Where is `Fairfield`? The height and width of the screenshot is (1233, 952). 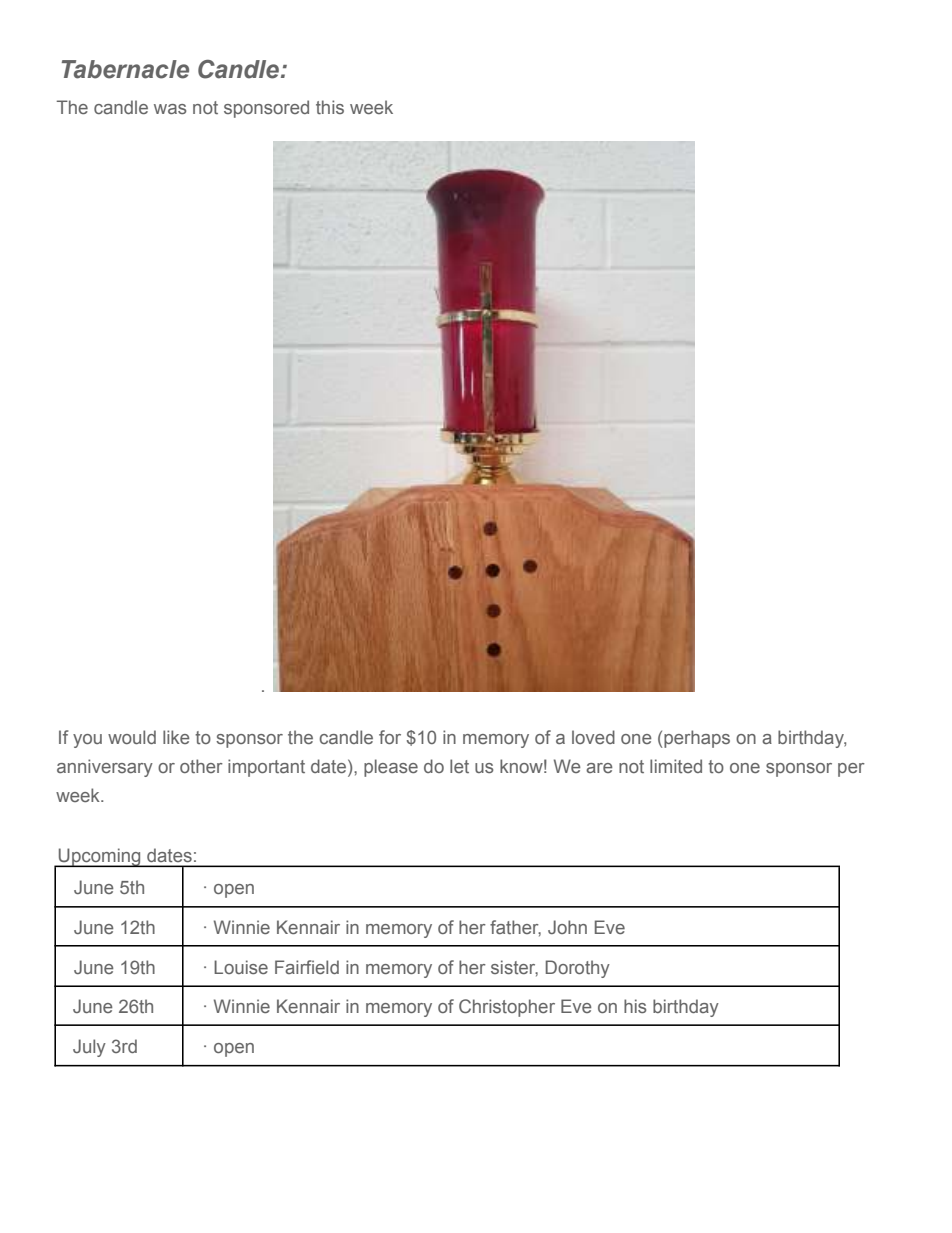
Fairfield is located at coordinates (307, 967).
